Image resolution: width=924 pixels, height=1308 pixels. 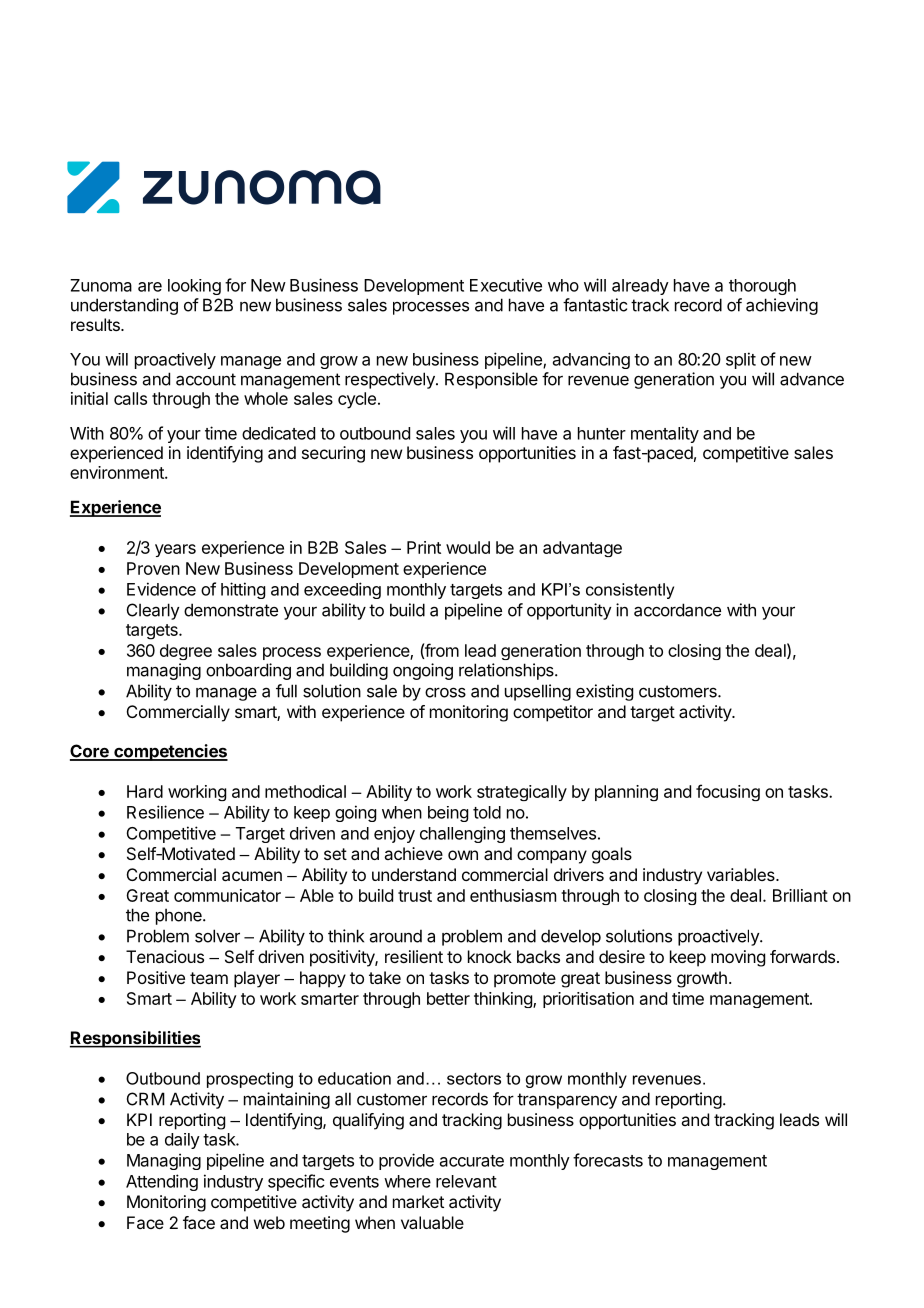 I want to click on trust, so click(x=415, y=896).
